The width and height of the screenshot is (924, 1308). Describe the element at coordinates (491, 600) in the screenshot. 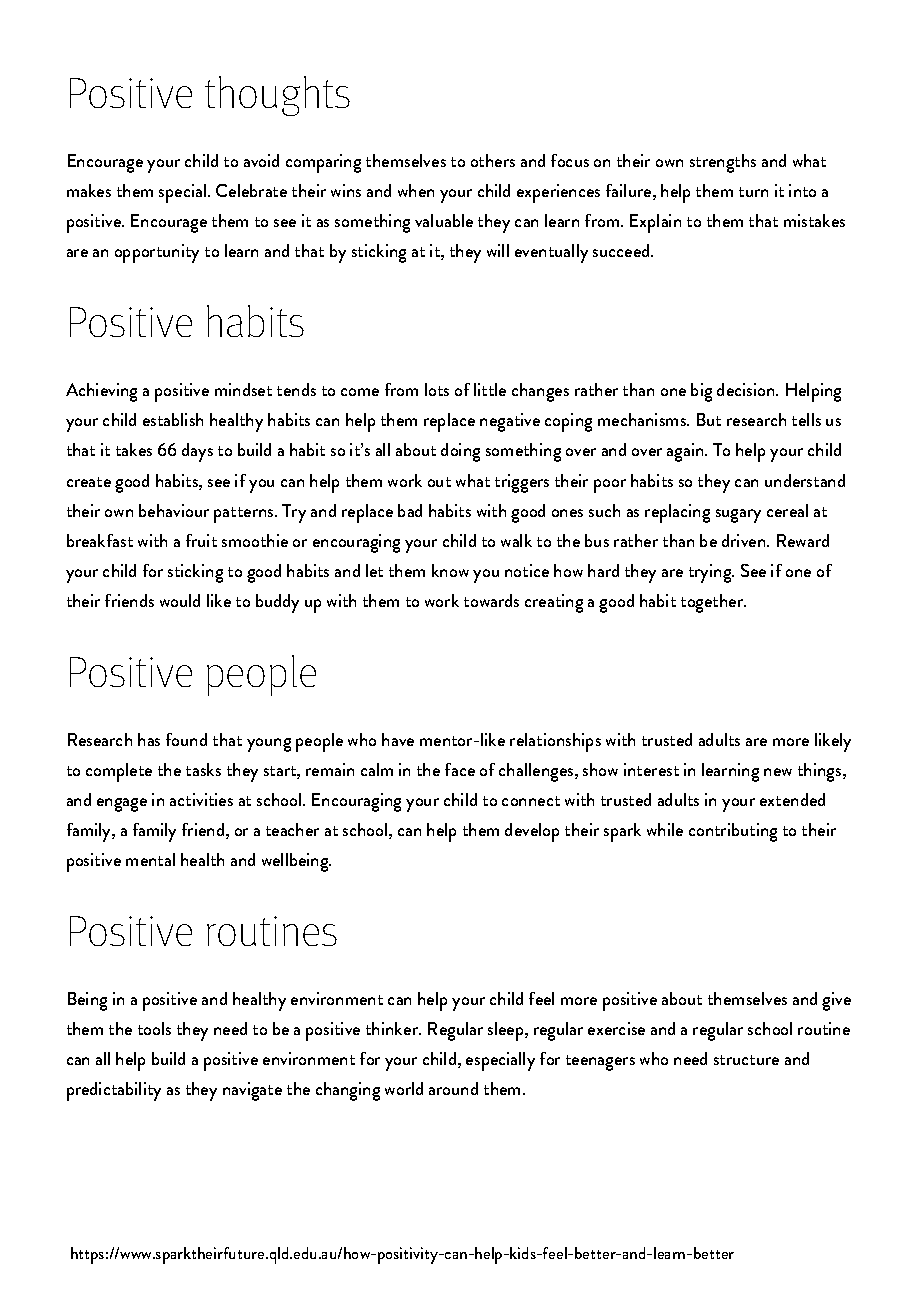

I see `towards` at that location.
